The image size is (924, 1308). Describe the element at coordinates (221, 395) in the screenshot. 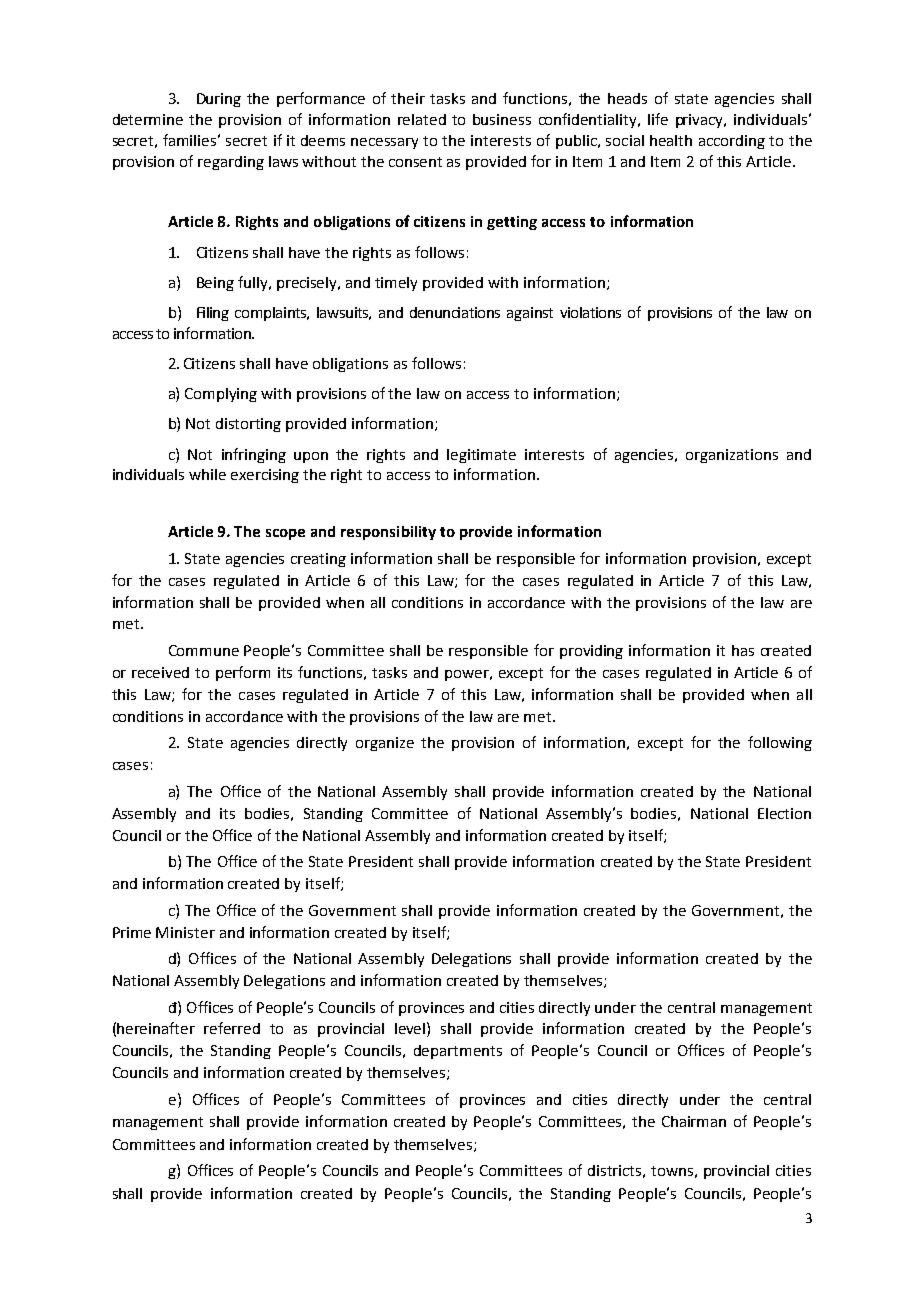

I see `Complying` at that location.
